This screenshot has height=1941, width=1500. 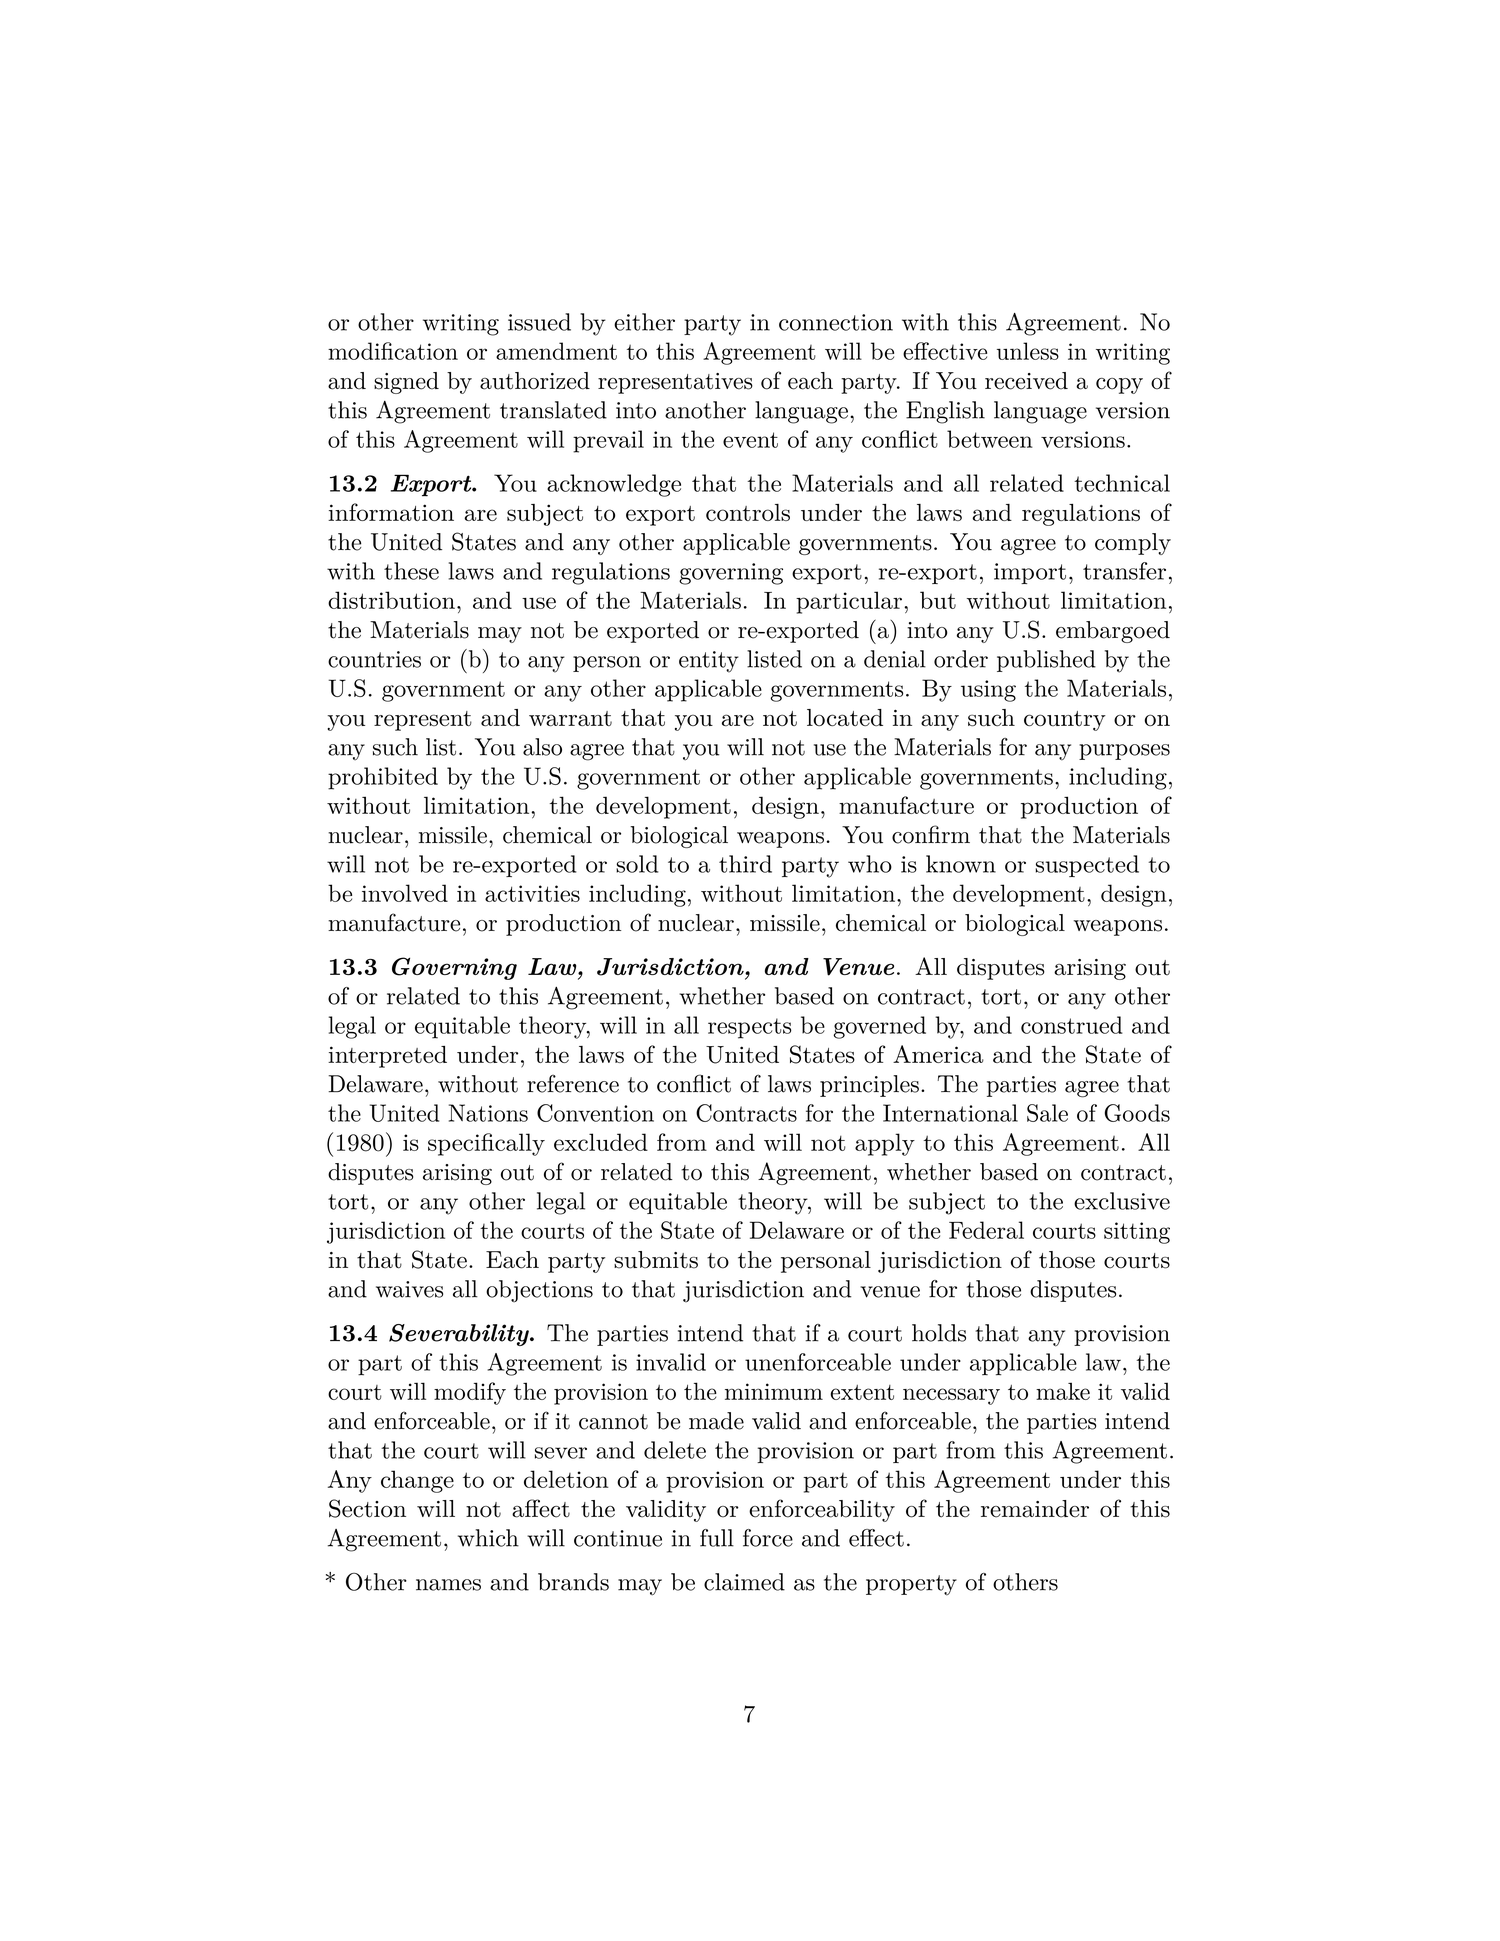 I want to click on which, so click(x=488, y=1538).
